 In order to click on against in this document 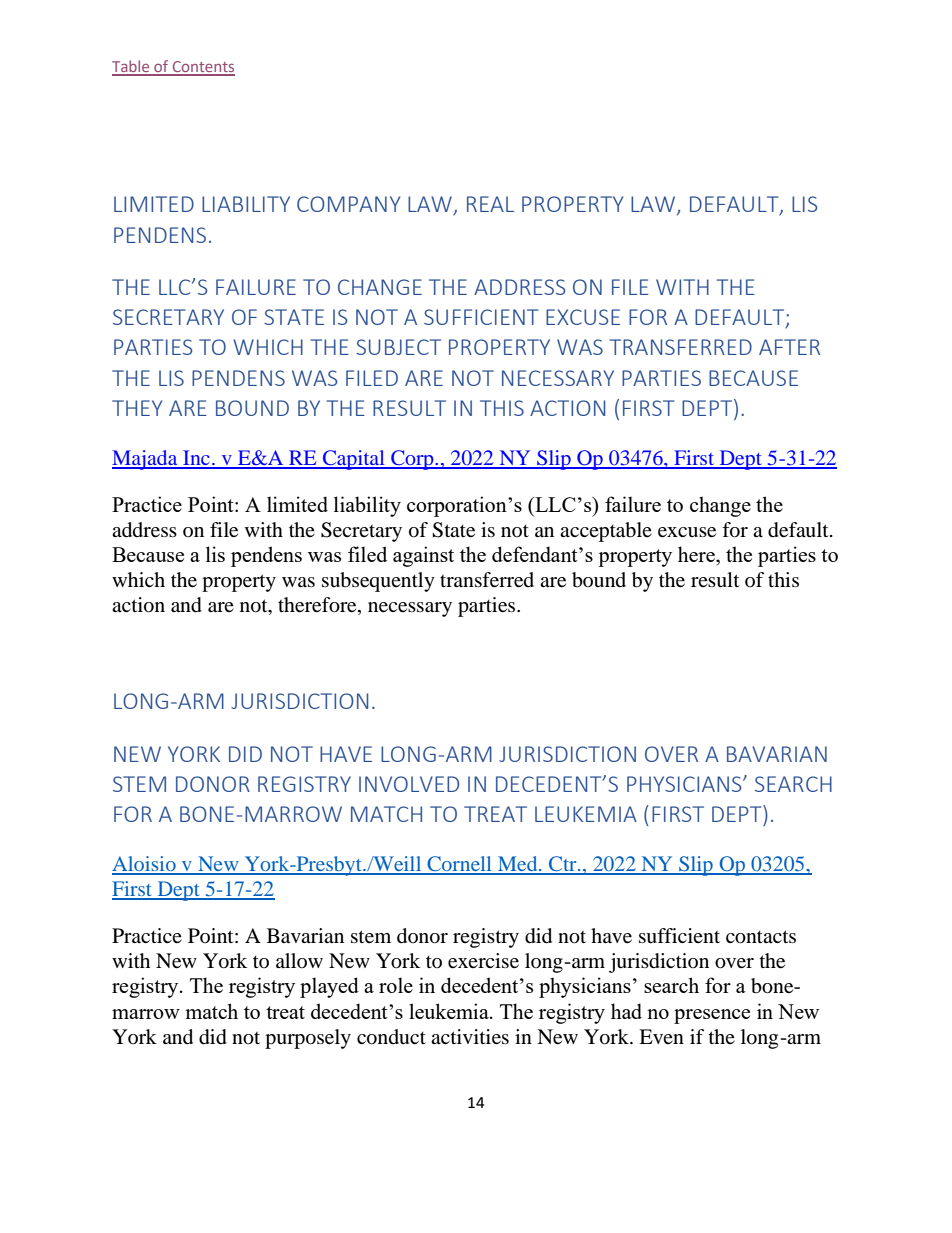, I will do `click(423, 556)`.
